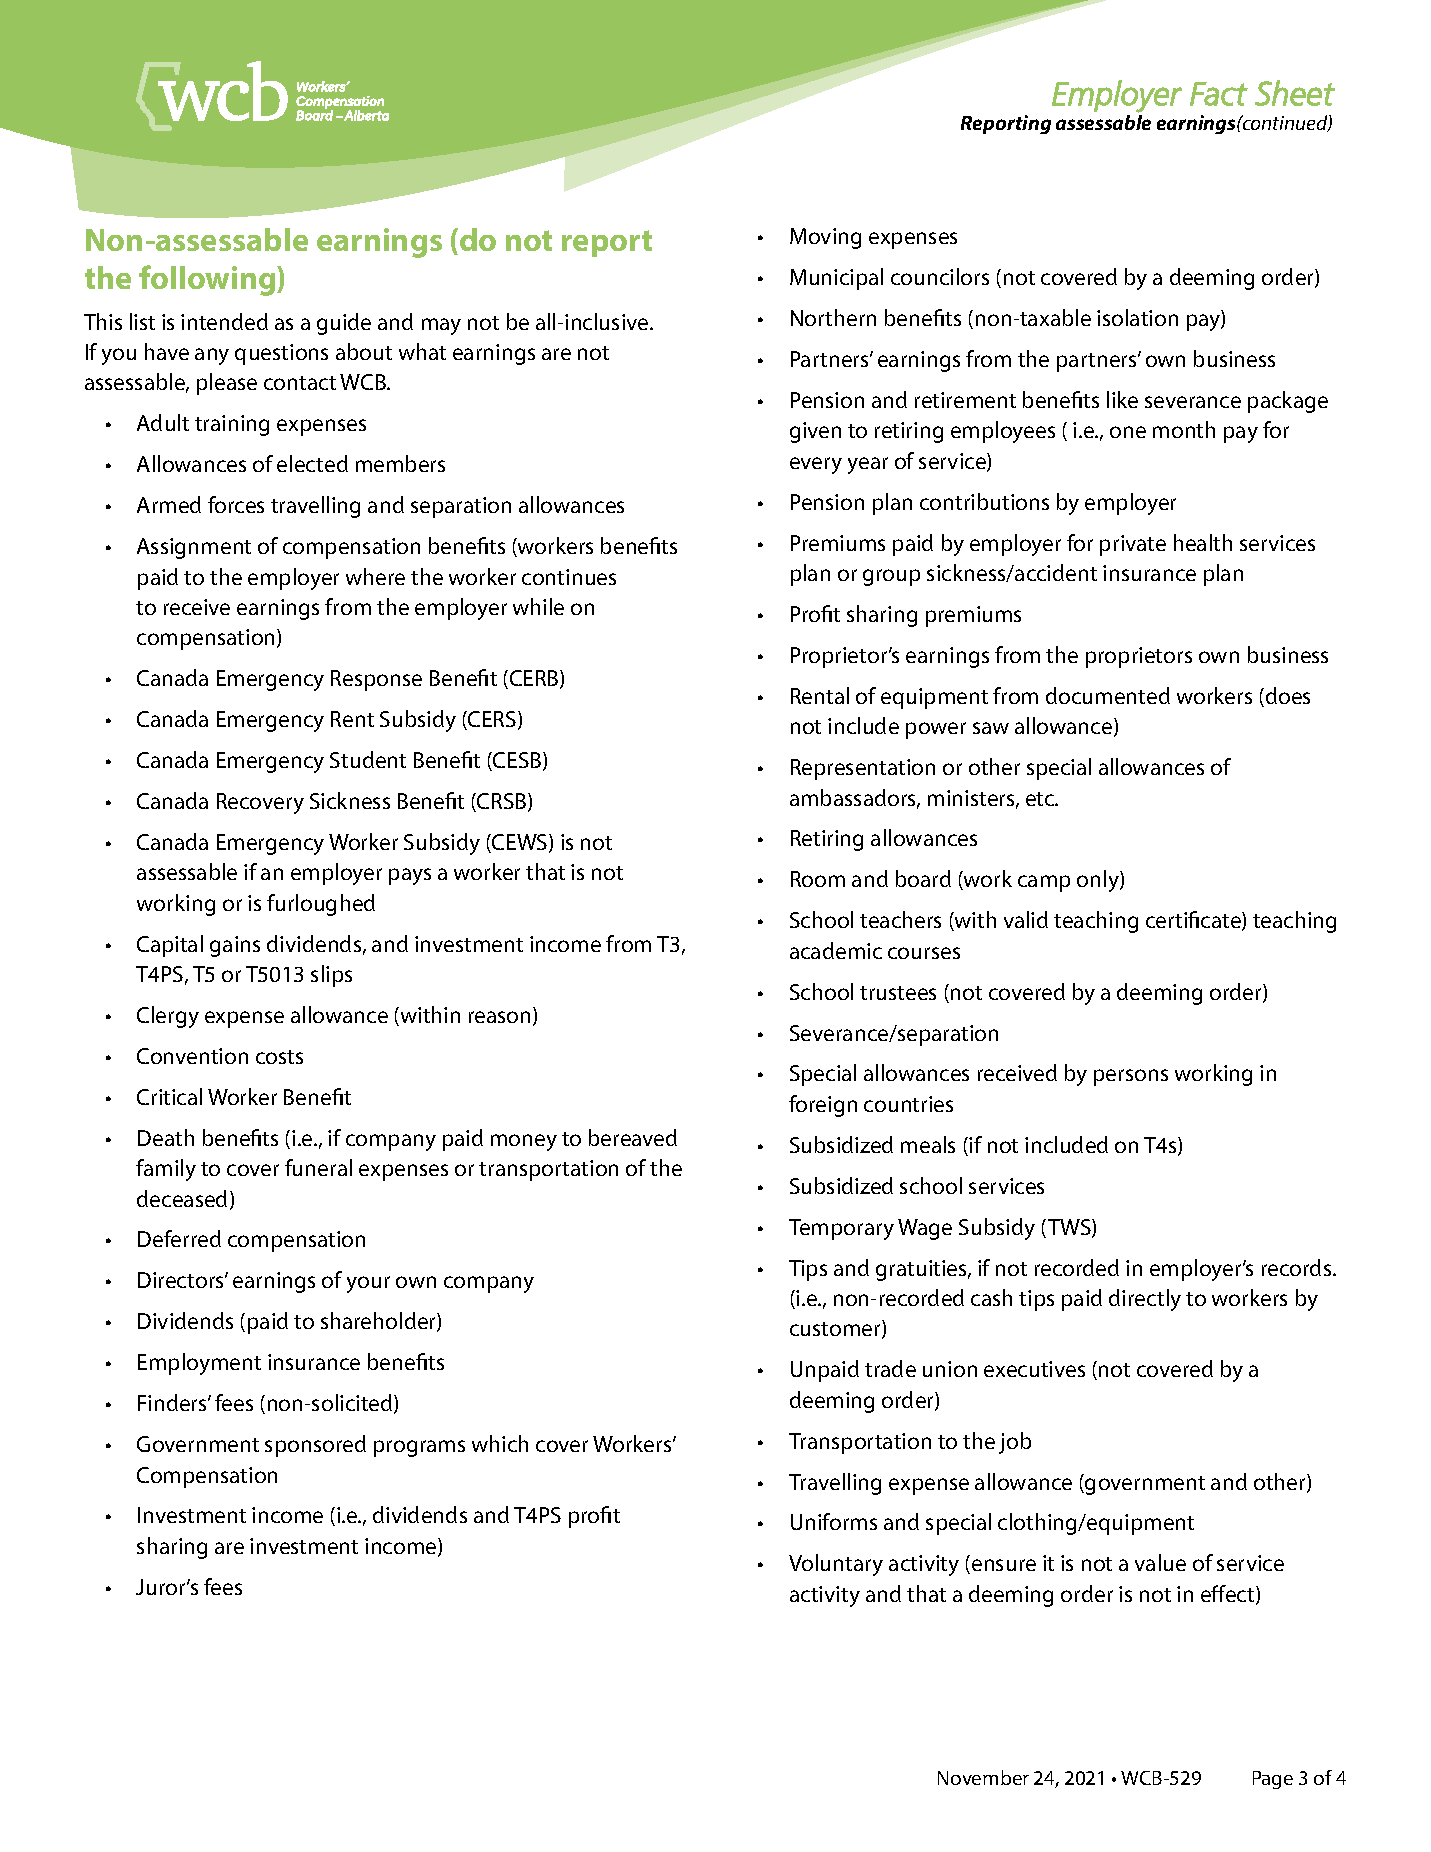  I want to click on continues, so click(569, 577).
